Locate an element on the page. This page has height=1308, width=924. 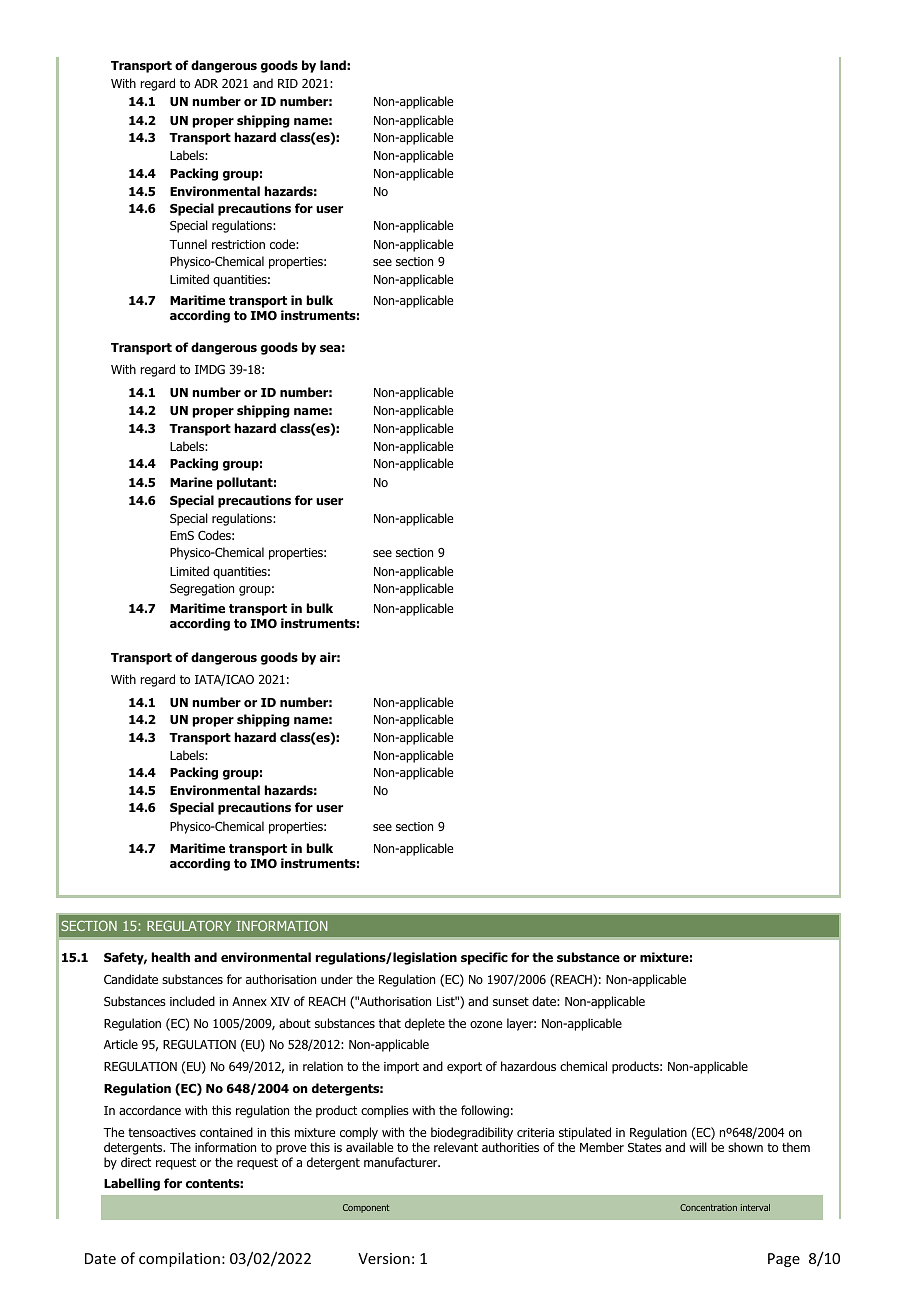
RID is located at coordinates (288, 83).
